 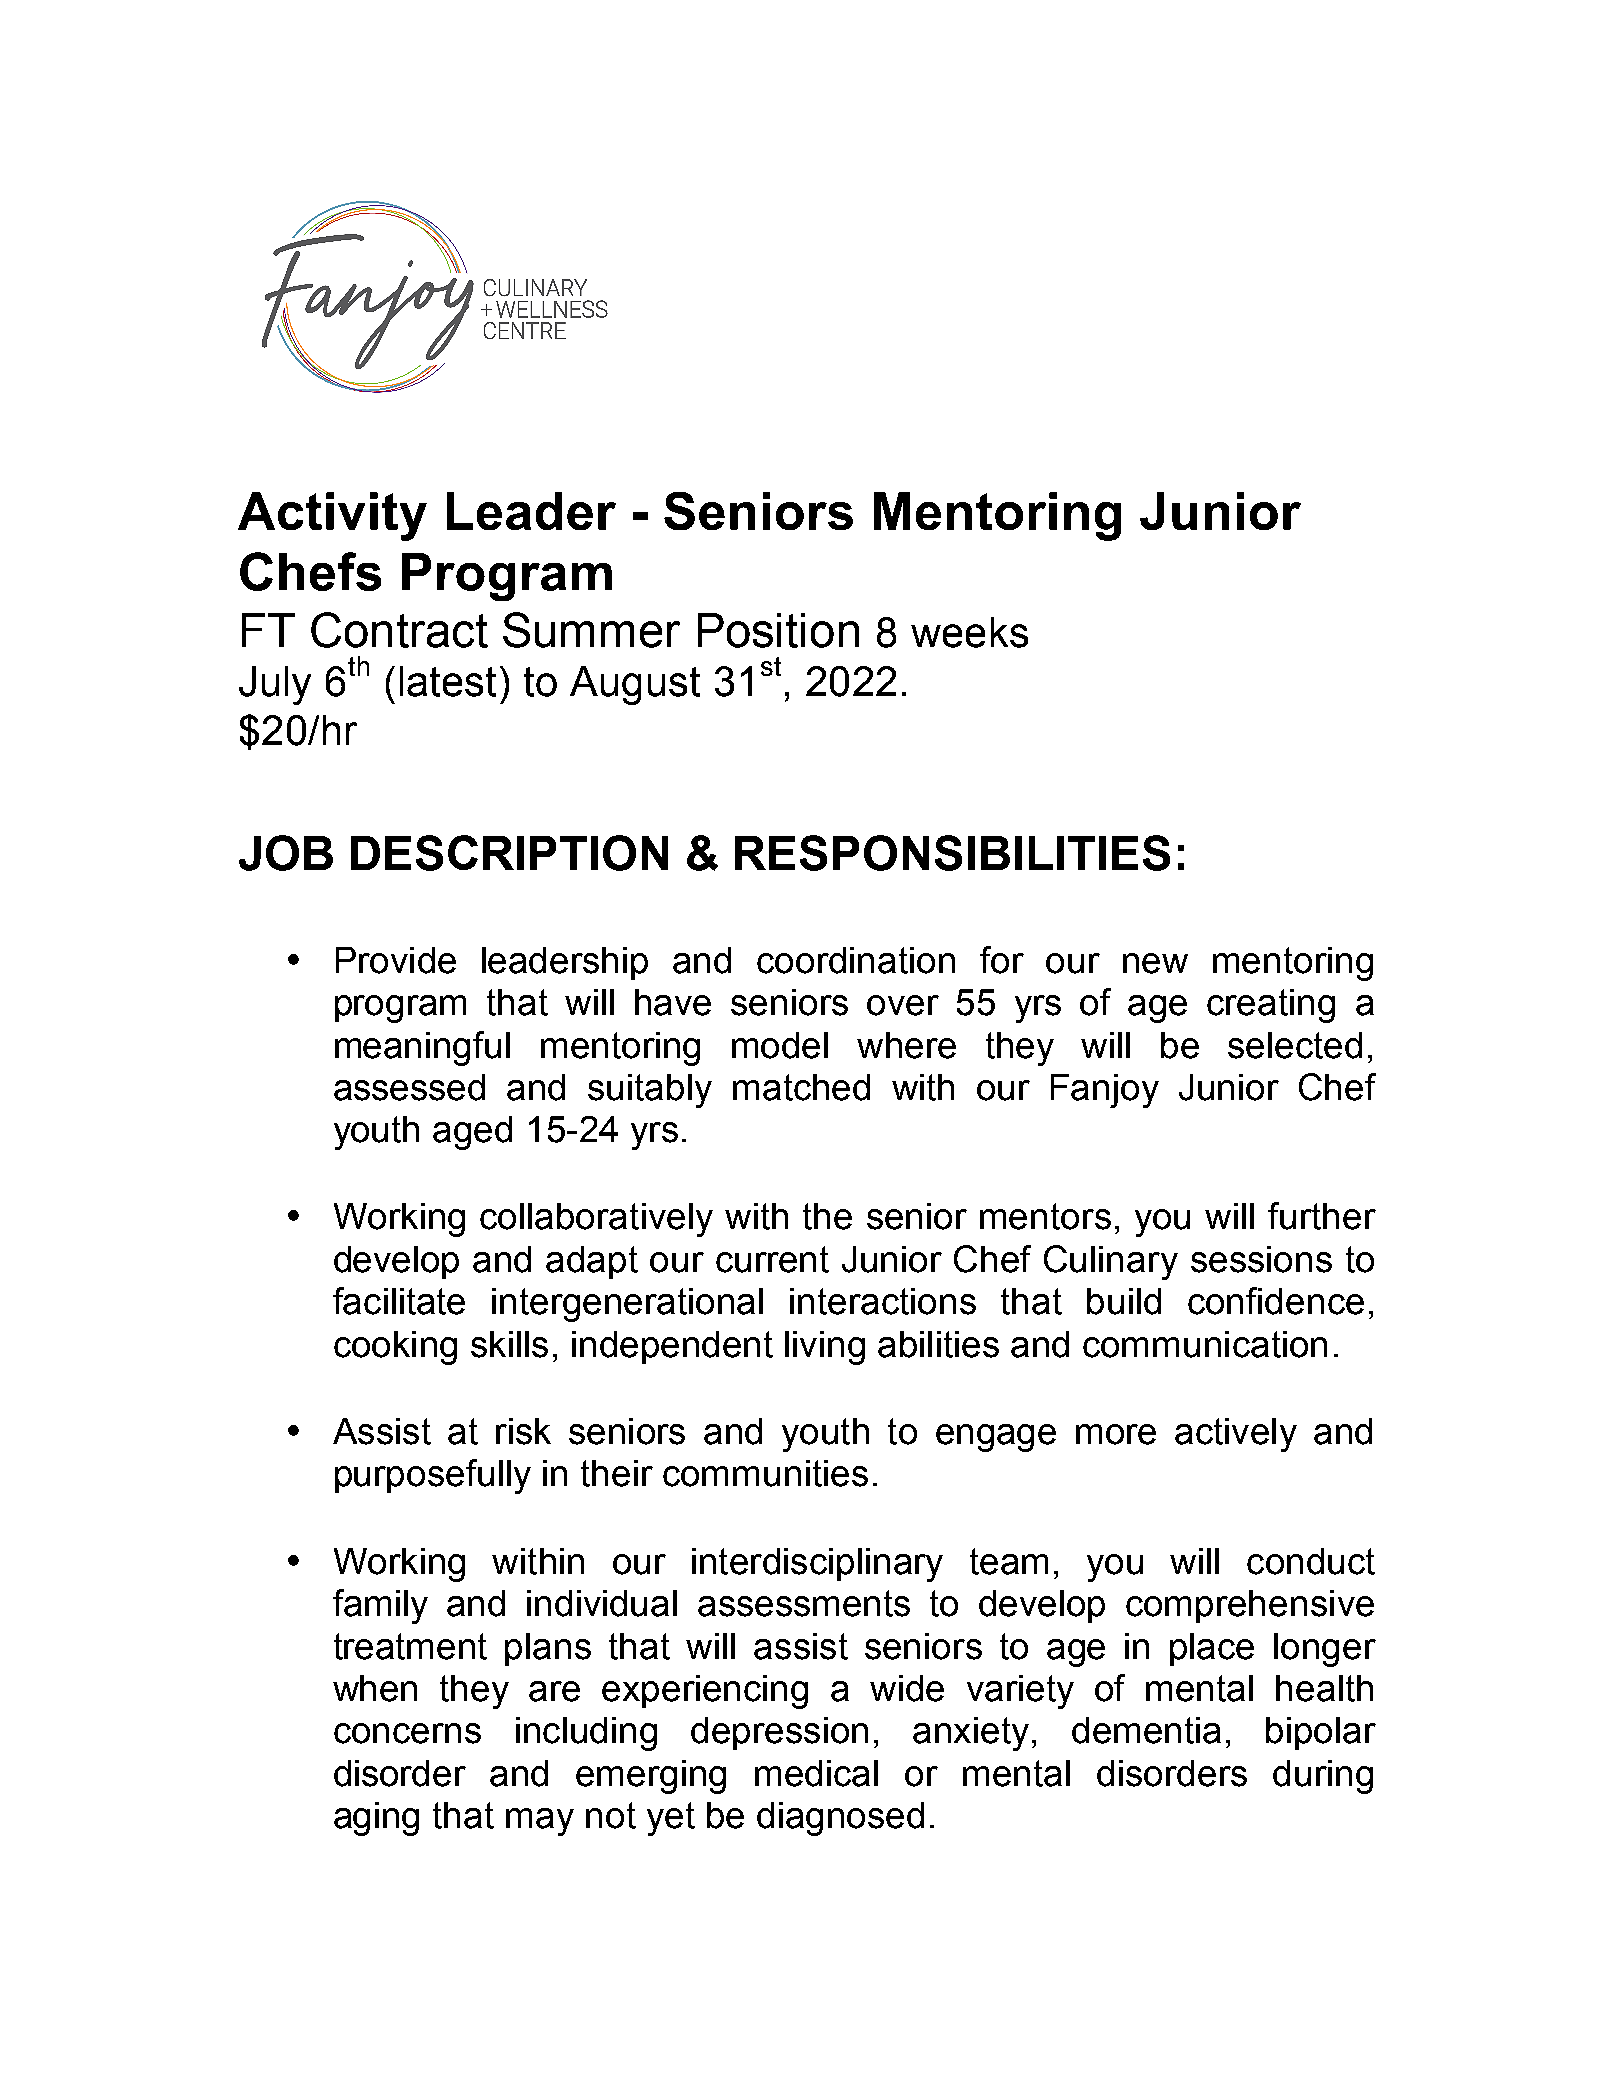 What do you see at coordinates (376, 1819) in the screenshot?
I see `aging` at bounding box center [376, 1819].
